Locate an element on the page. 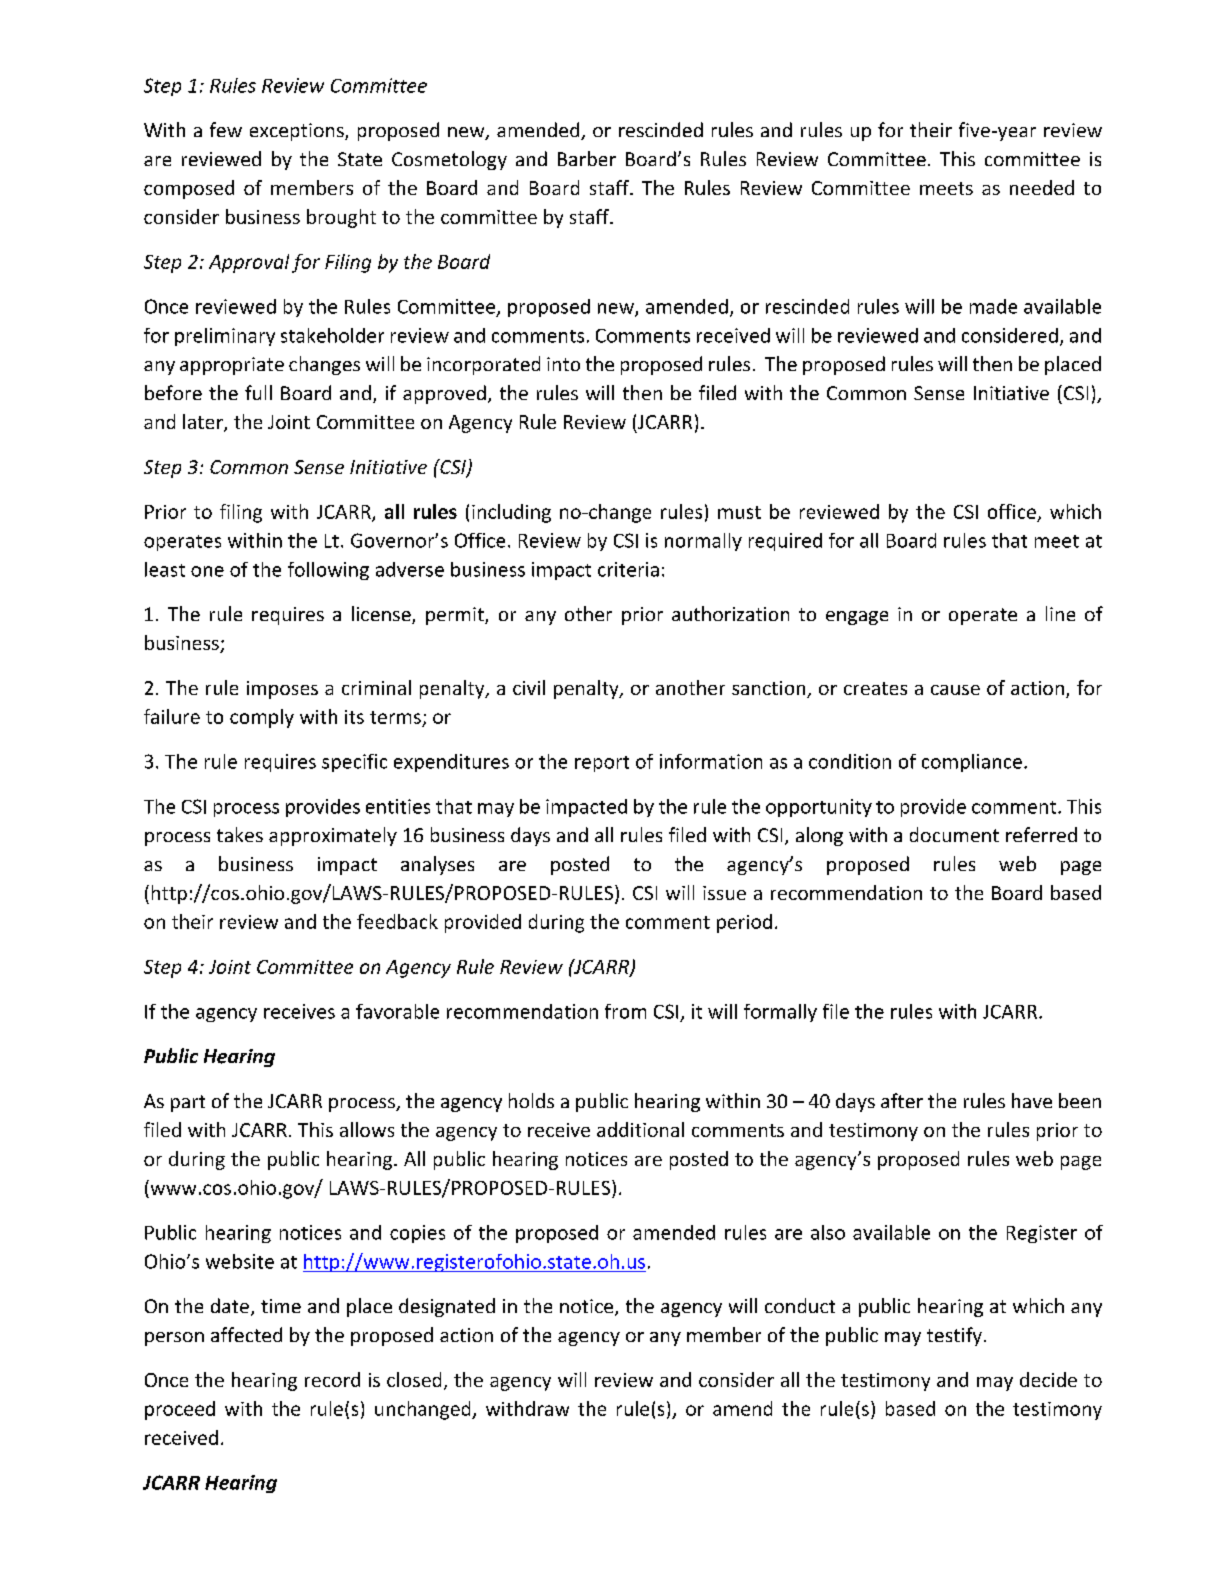 Image resolution: width=1219 pixels, height=1578 pixels. Barber is located at coordinates (587, 158).
